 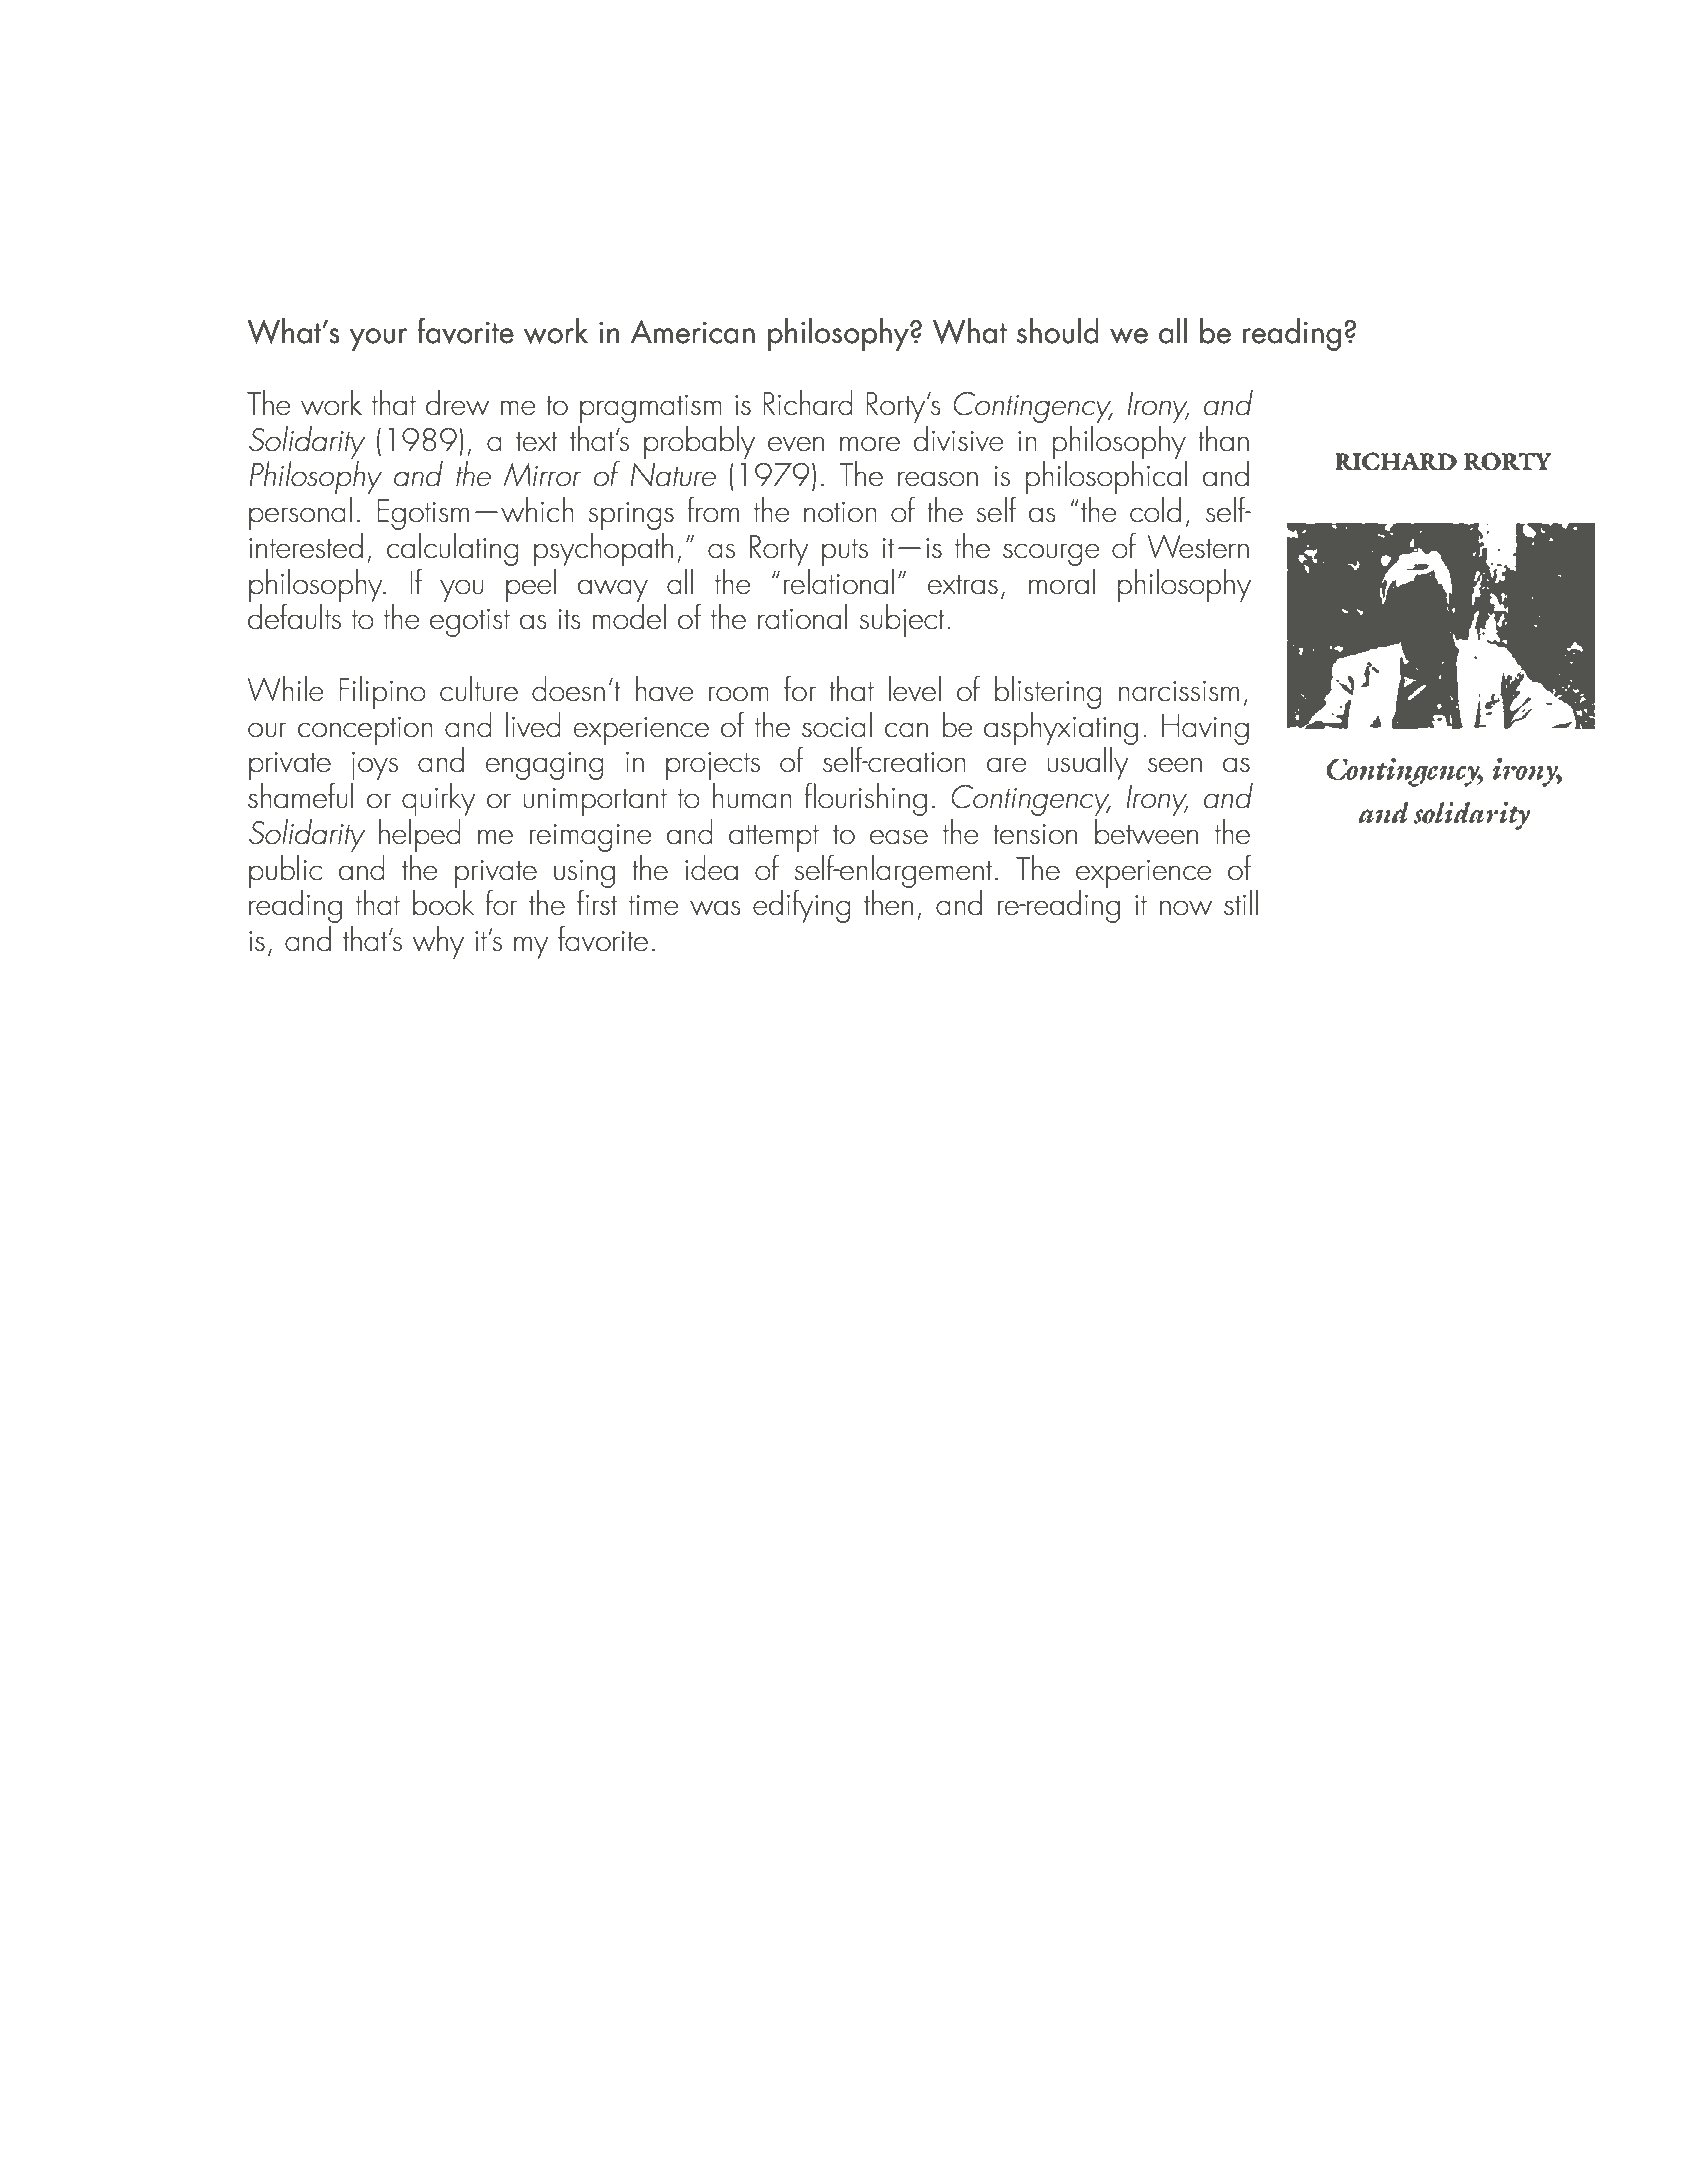 I want to click on philosophical, so click(x=1106, y=477).
